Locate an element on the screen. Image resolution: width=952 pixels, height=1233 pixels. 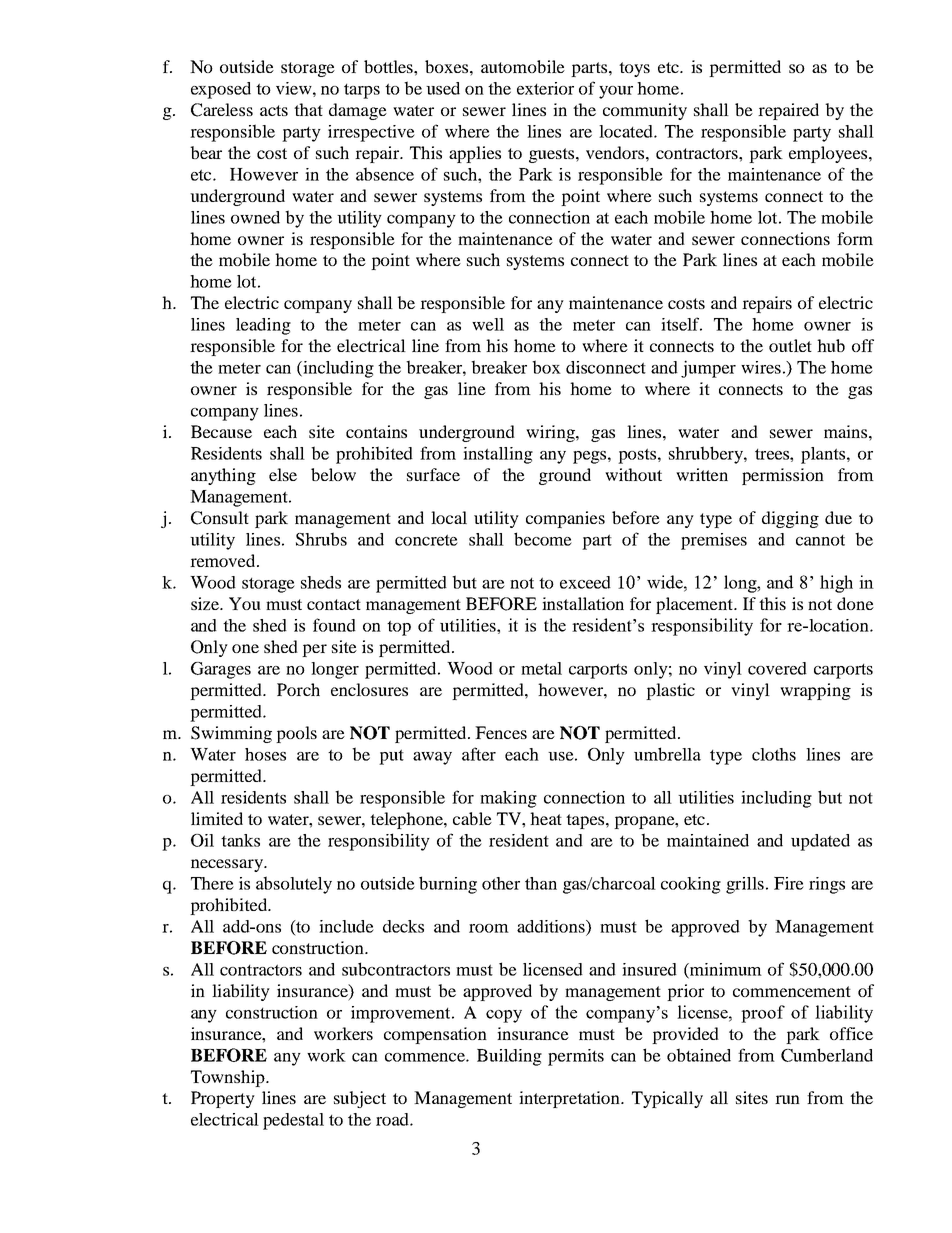
high is located at coordinates (836, 584).
